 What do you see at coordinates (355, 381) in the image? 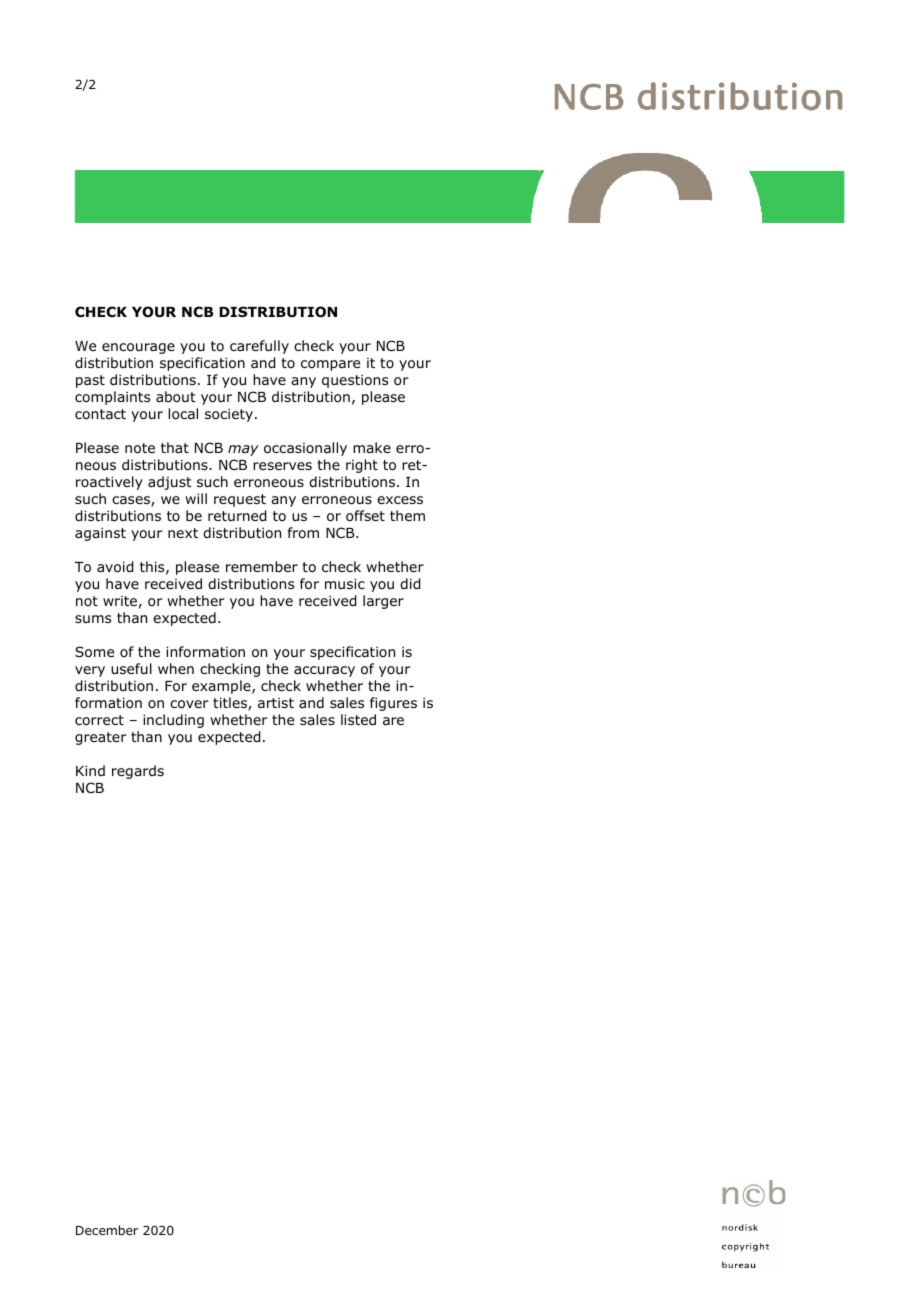
I see `questions` at bounding box center [355, 381].
